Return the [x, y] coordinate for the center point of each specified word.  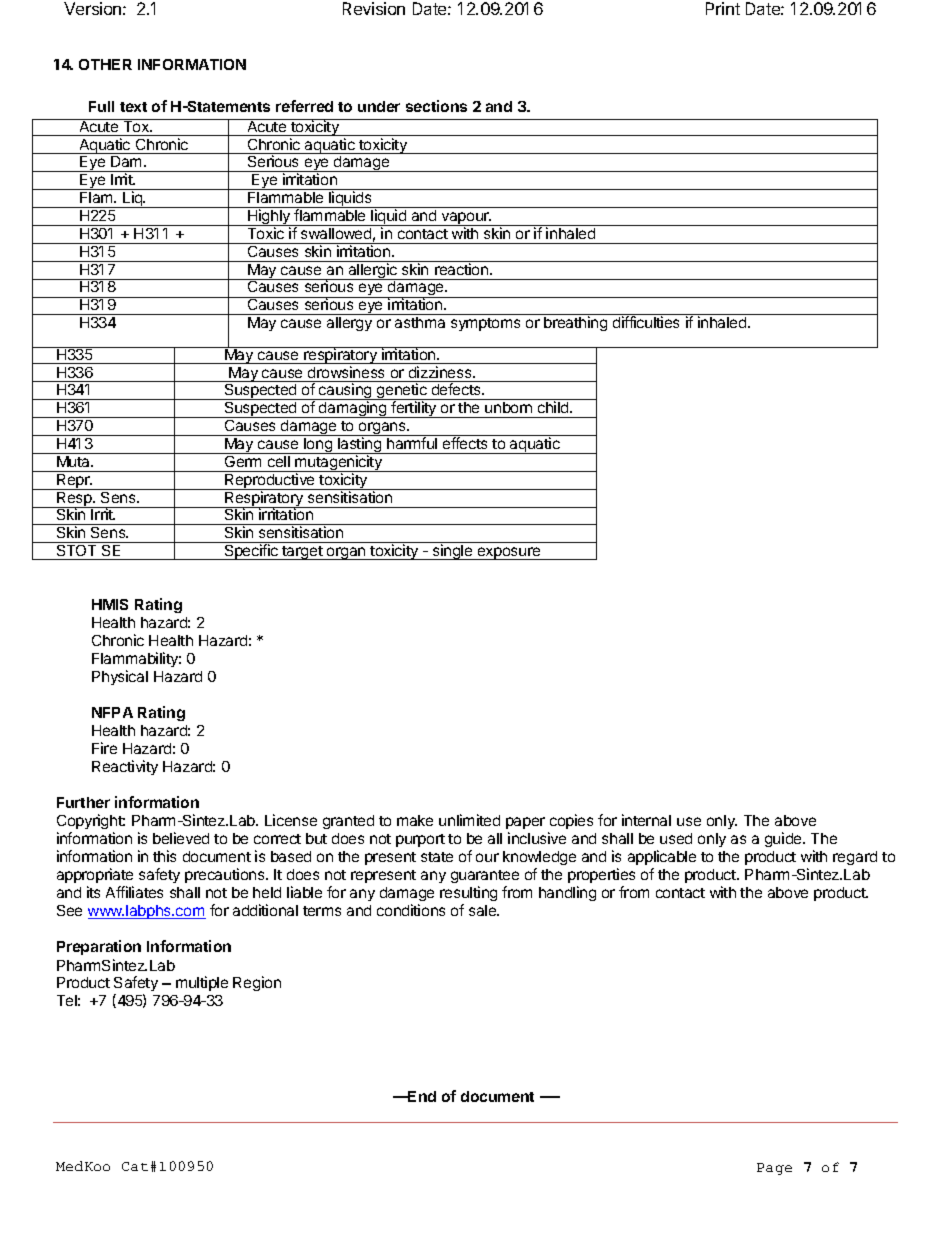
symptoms [485, 324]
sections [436, 106]
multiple [202, 983]
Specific [251, 552]
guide [784, 839]
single [452, 552]
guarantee [485, 878]
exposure [509, 553]
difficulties [646, 322]
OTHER [105, 64]
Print [723, 8]
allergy [349, 324]
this [164, 856]
